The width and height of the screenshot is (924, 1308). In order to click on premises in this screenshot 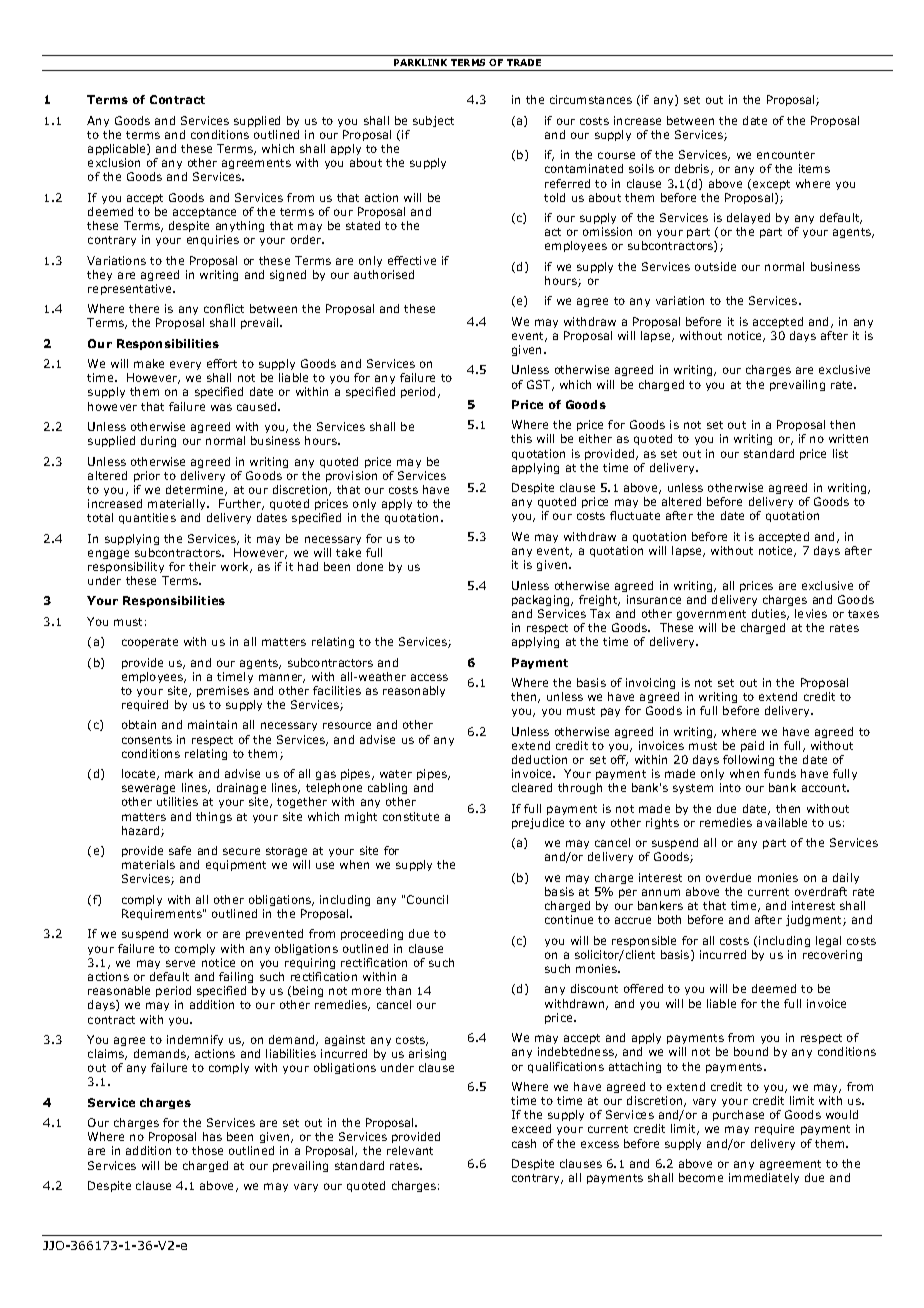, I will do `click(223, 691)`.
